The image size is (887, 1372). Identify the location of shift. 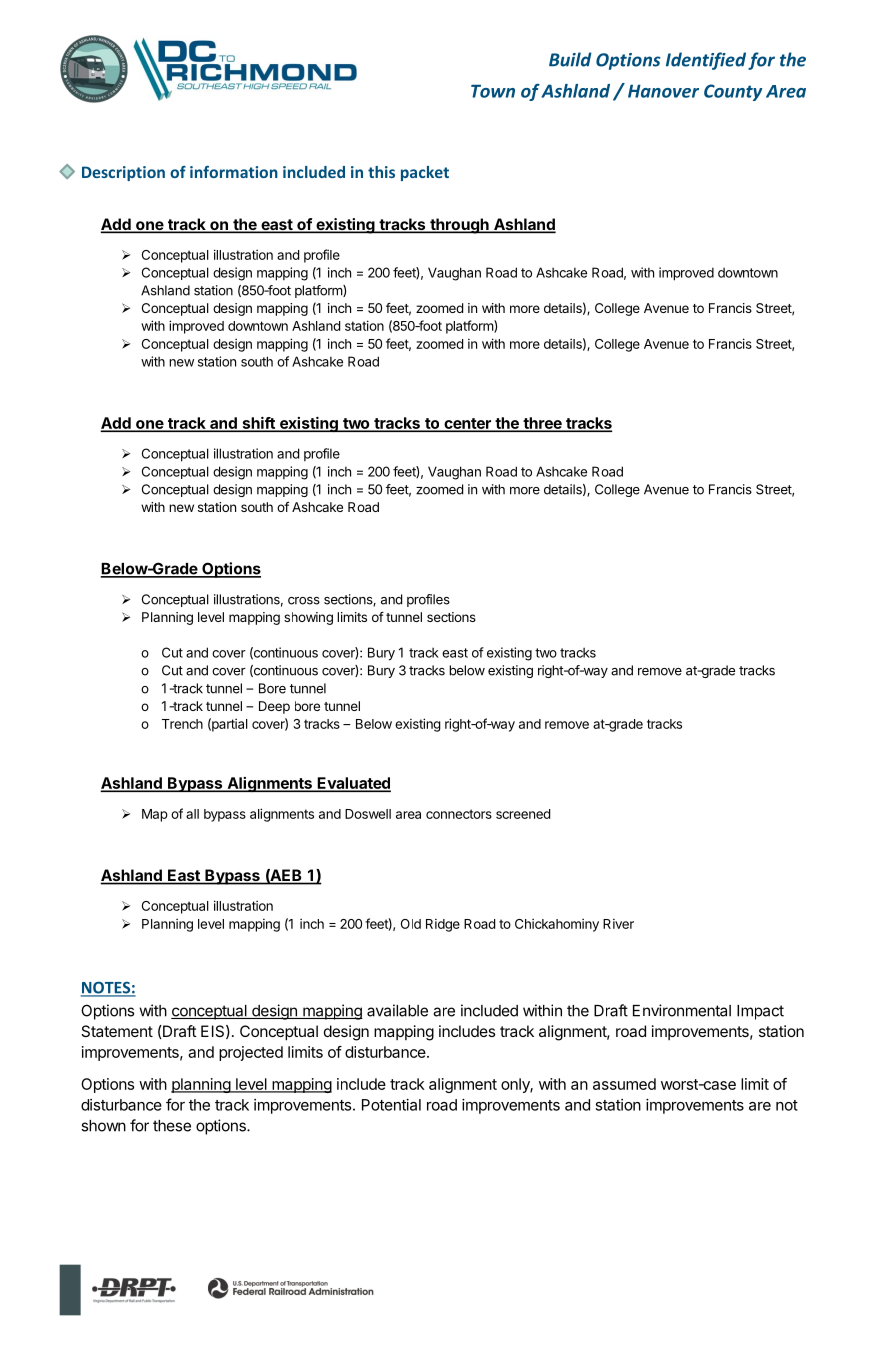
(258, 424).
